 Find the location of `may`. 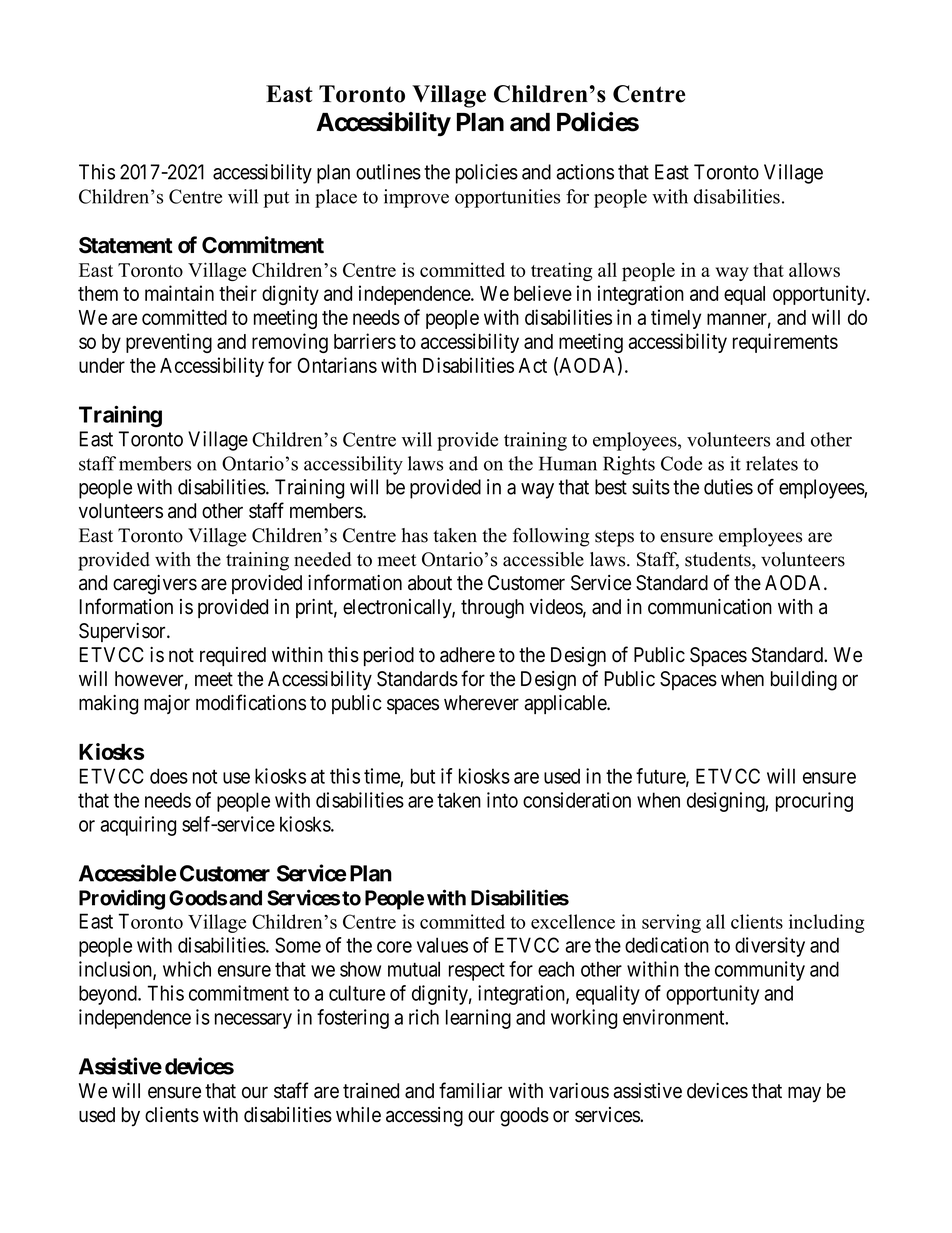

may is located at coordinates (804, 1094).
